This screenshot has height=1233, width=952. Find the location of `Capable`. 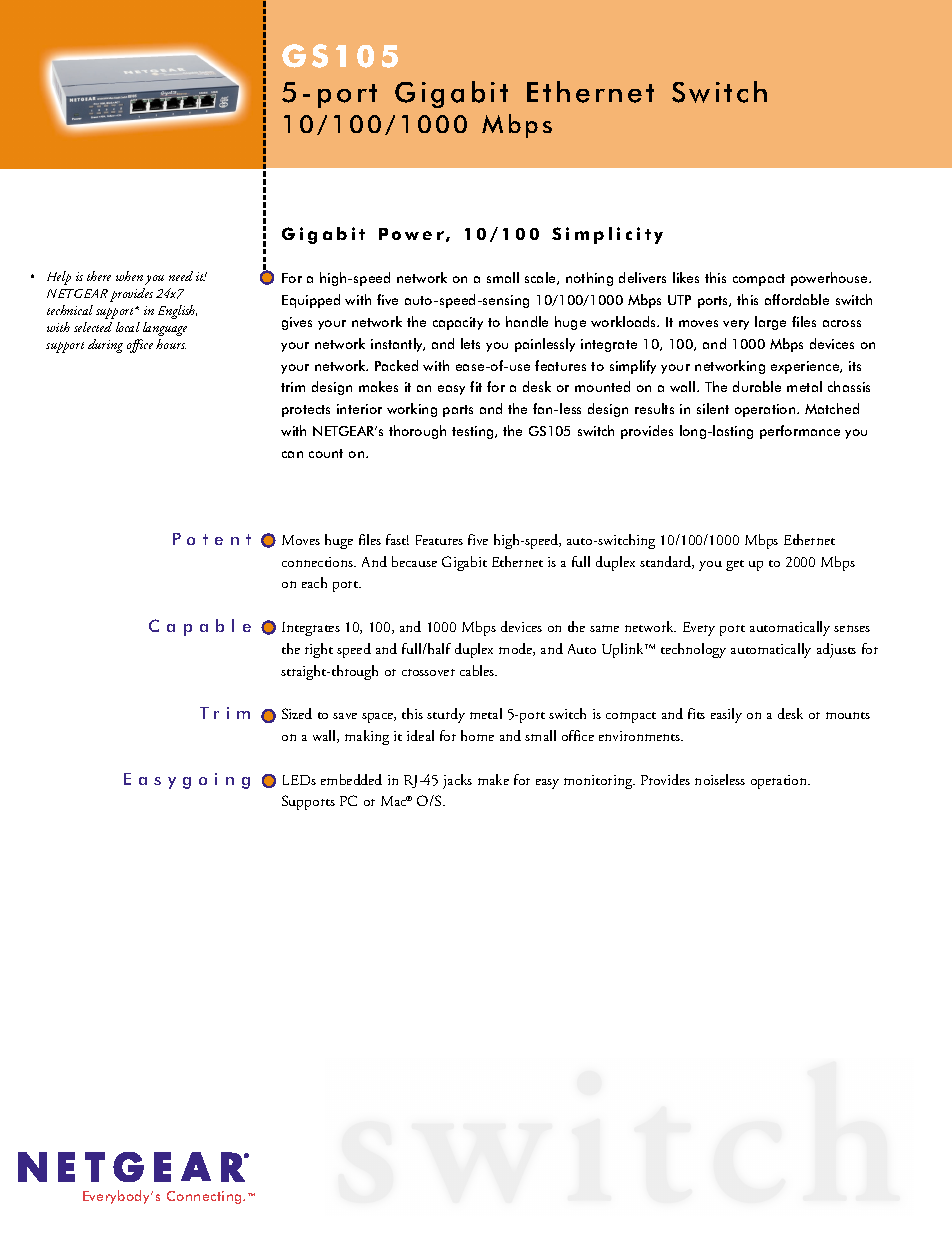

Capable is located at coordinates (200, 627).
